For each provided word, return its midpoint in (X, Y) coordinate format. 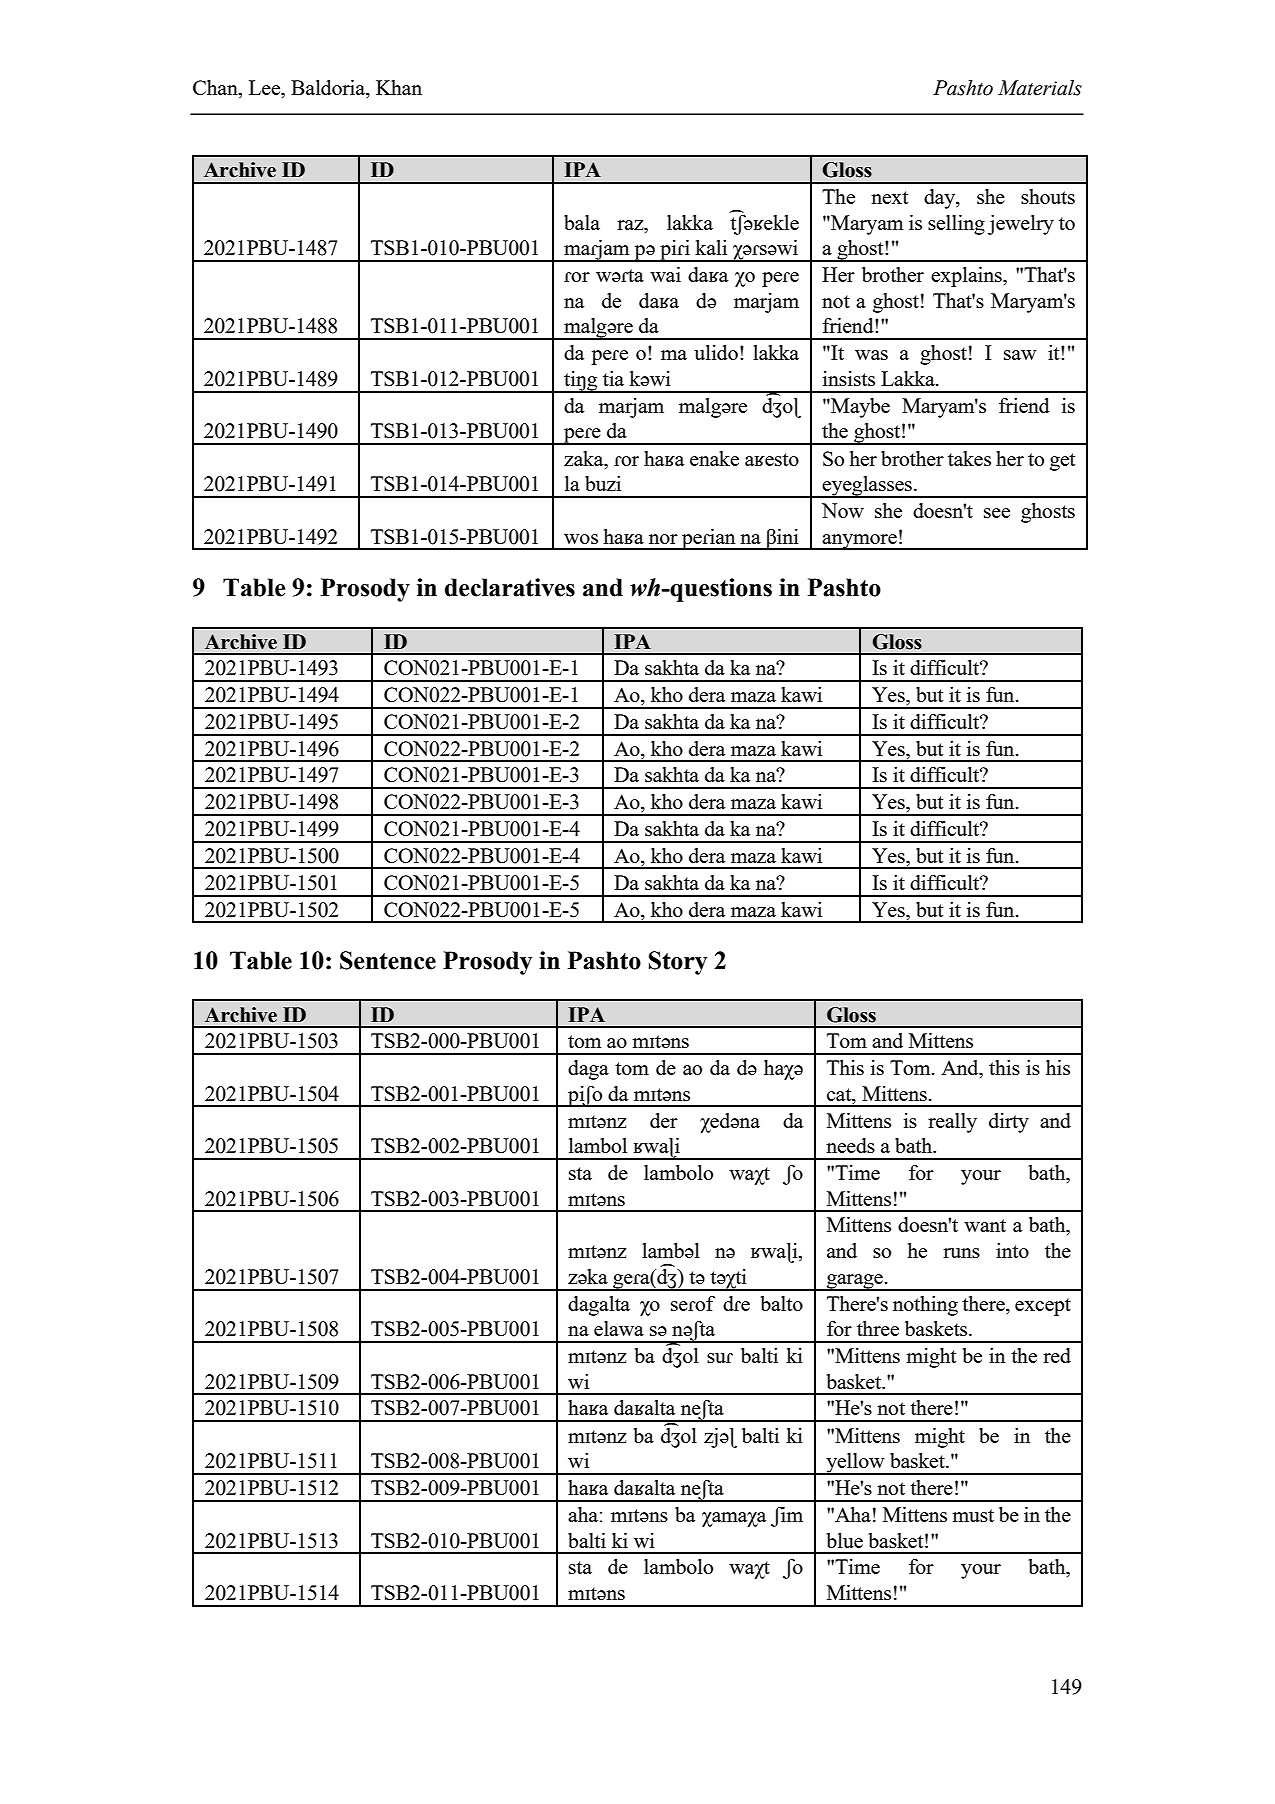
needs (850, 1145)
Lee (265, 87)
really (952, 1123)
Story (678, 963)
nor (663, 539)
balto (781, 1303)
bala (582, 222)
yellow (855, 1464)
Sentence (388, 960)
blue (844, 1540)
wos (581, 539)
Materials (1040, 88)
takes (969, 458)
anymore (860, 542)
